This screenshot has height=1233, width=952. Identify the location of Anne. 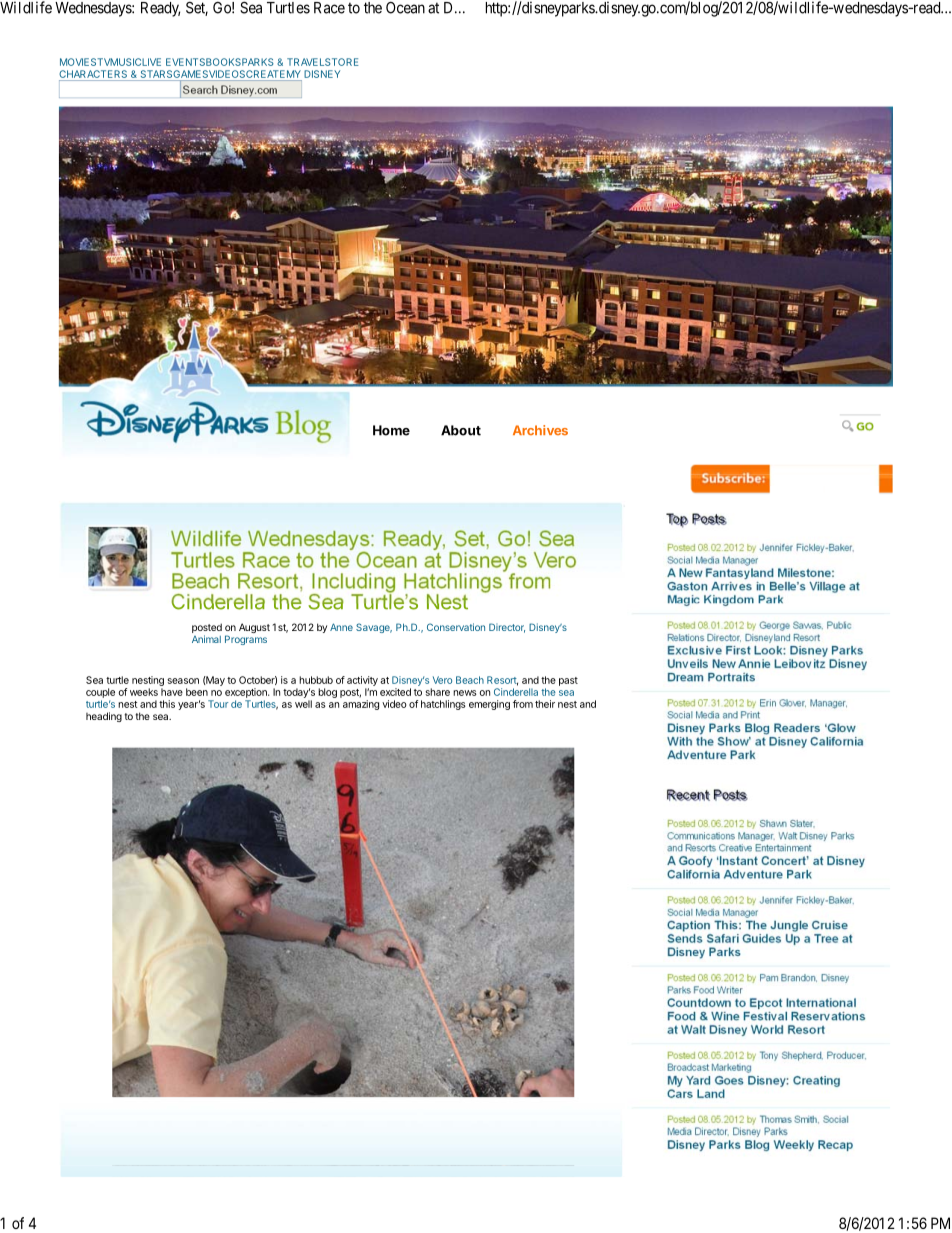
(341, 627).
